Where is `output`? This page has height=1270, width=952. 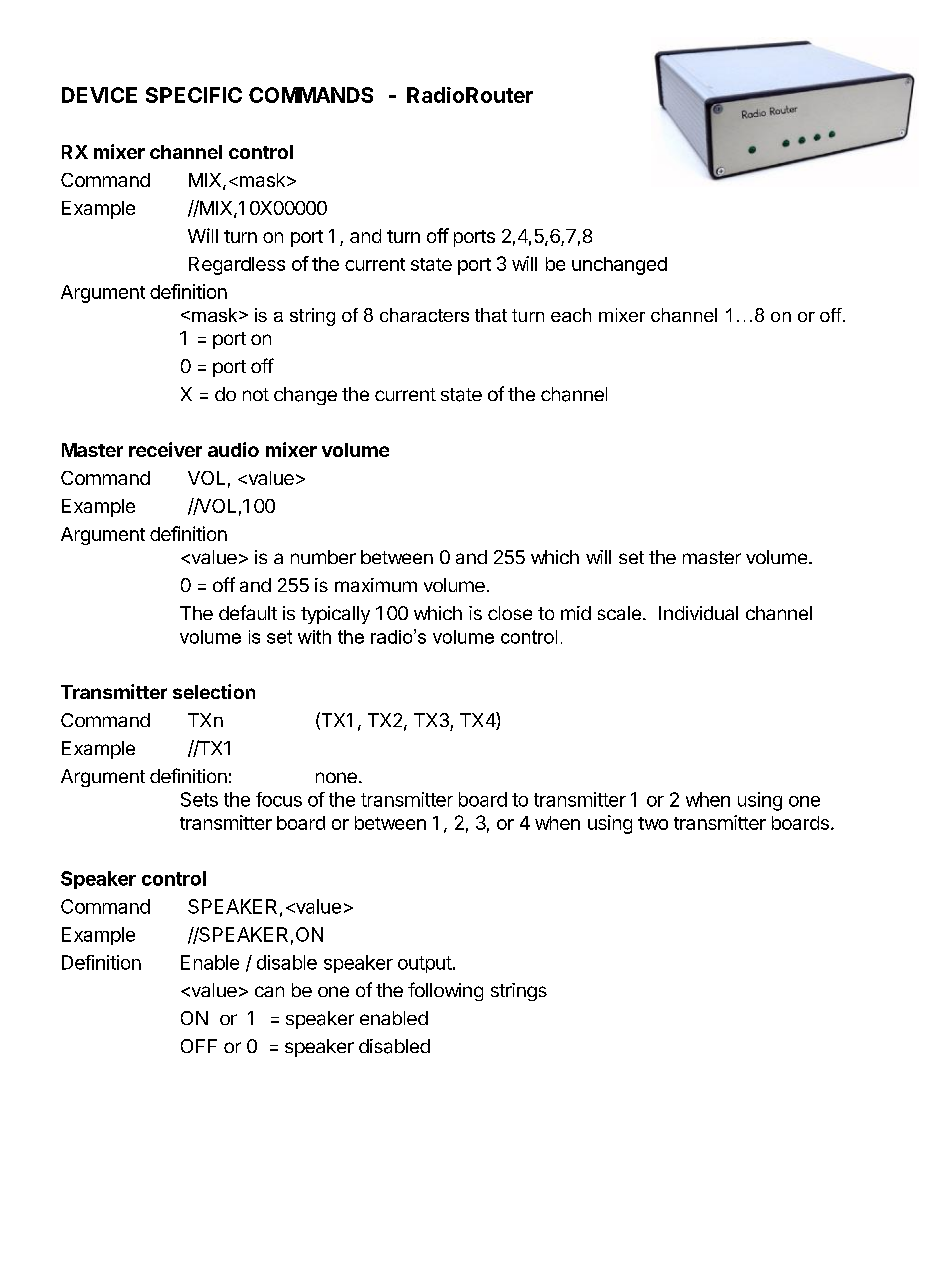
output is located at coordinates (425, 964).
